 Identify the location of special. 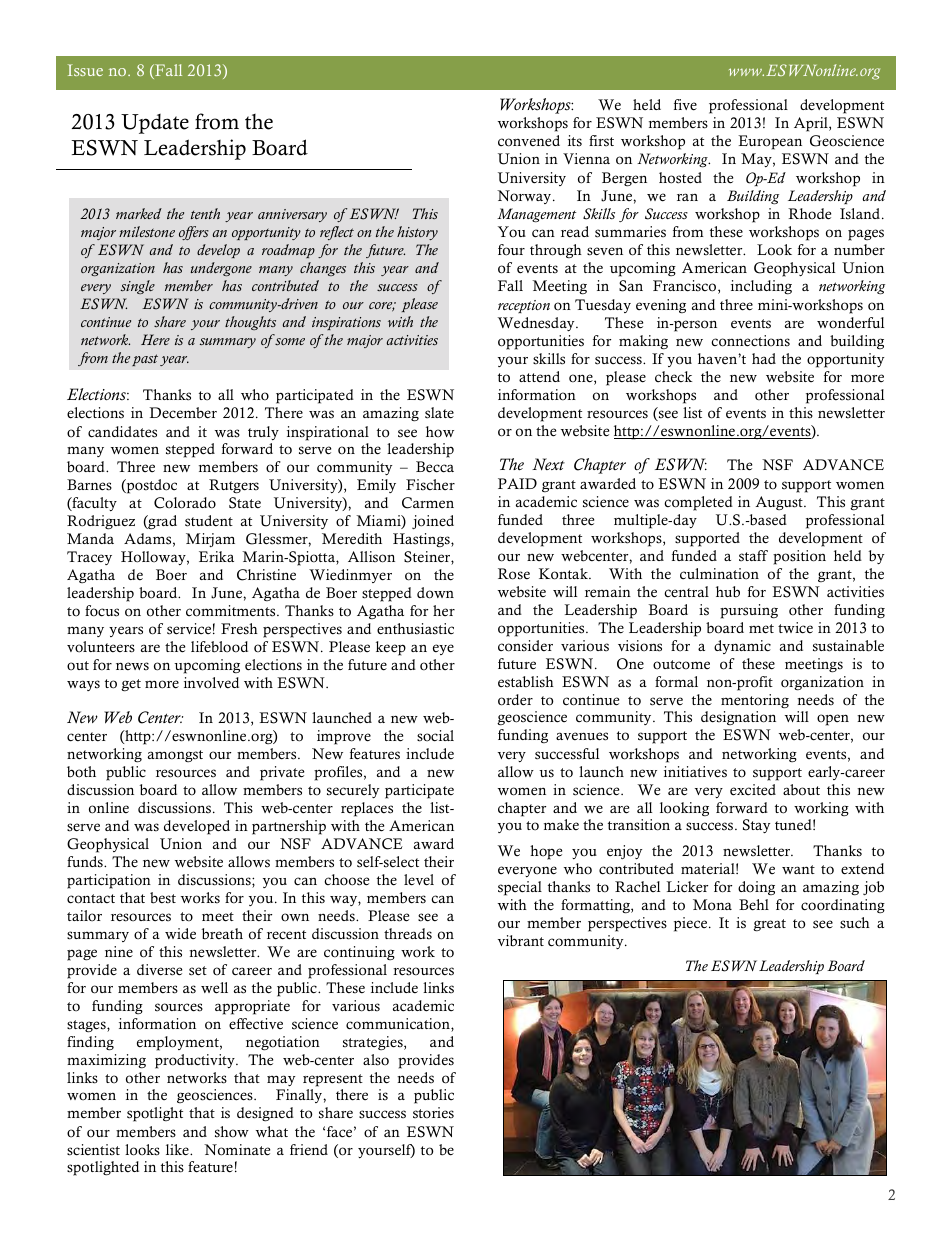
(520, 888).
